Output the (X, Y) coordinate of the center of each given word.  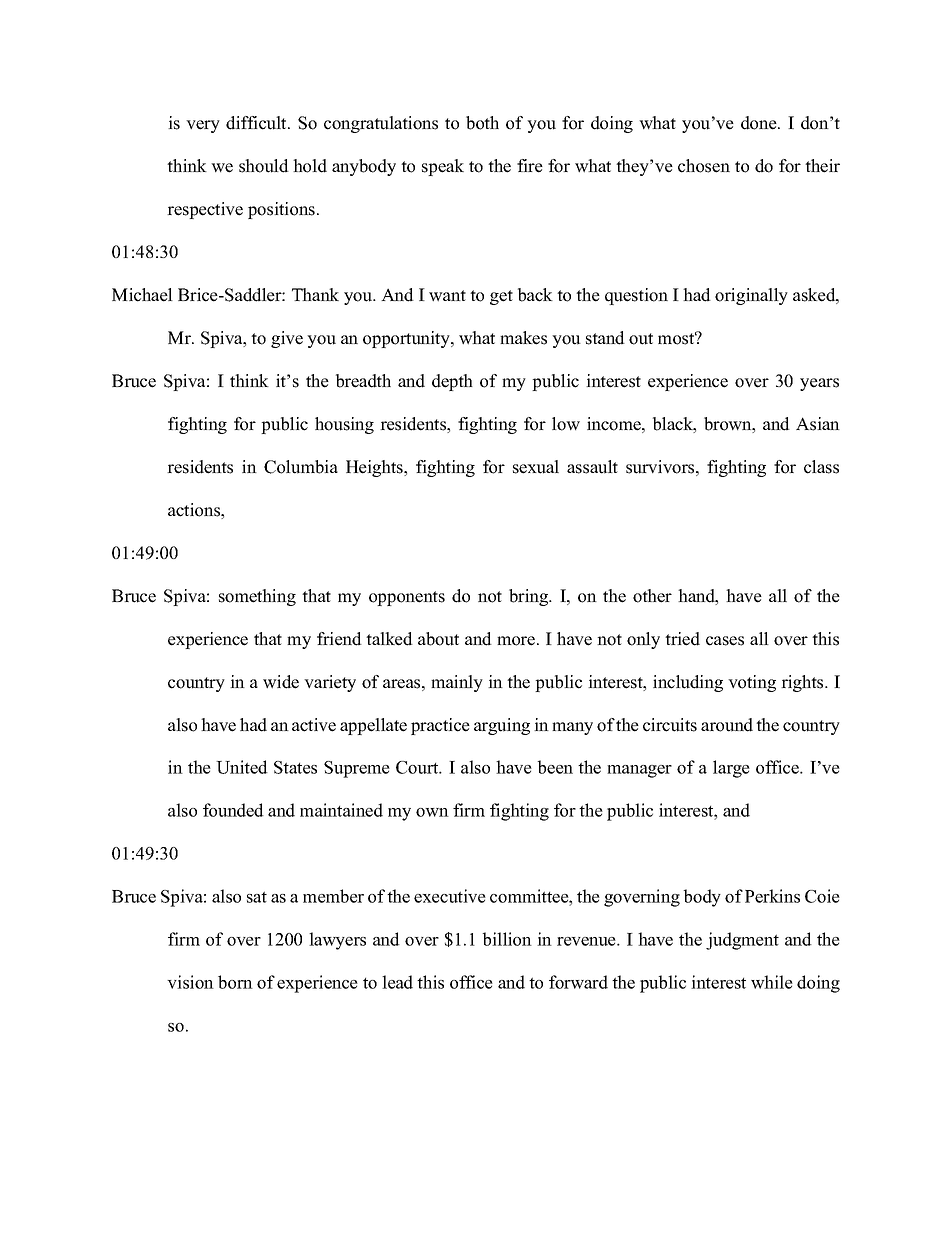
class (821, 467)
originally (751, 296)
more (517, 641)
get (501, 297)
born (235, 982)
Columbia (301, 467)
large (731, 769)
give (287, 339)
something (257, 597)
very (203, 126)
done (760, 123)
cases (725, 641)
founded (233, 810)
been (555, 767)
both (482, 123)
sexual (536, 467)
